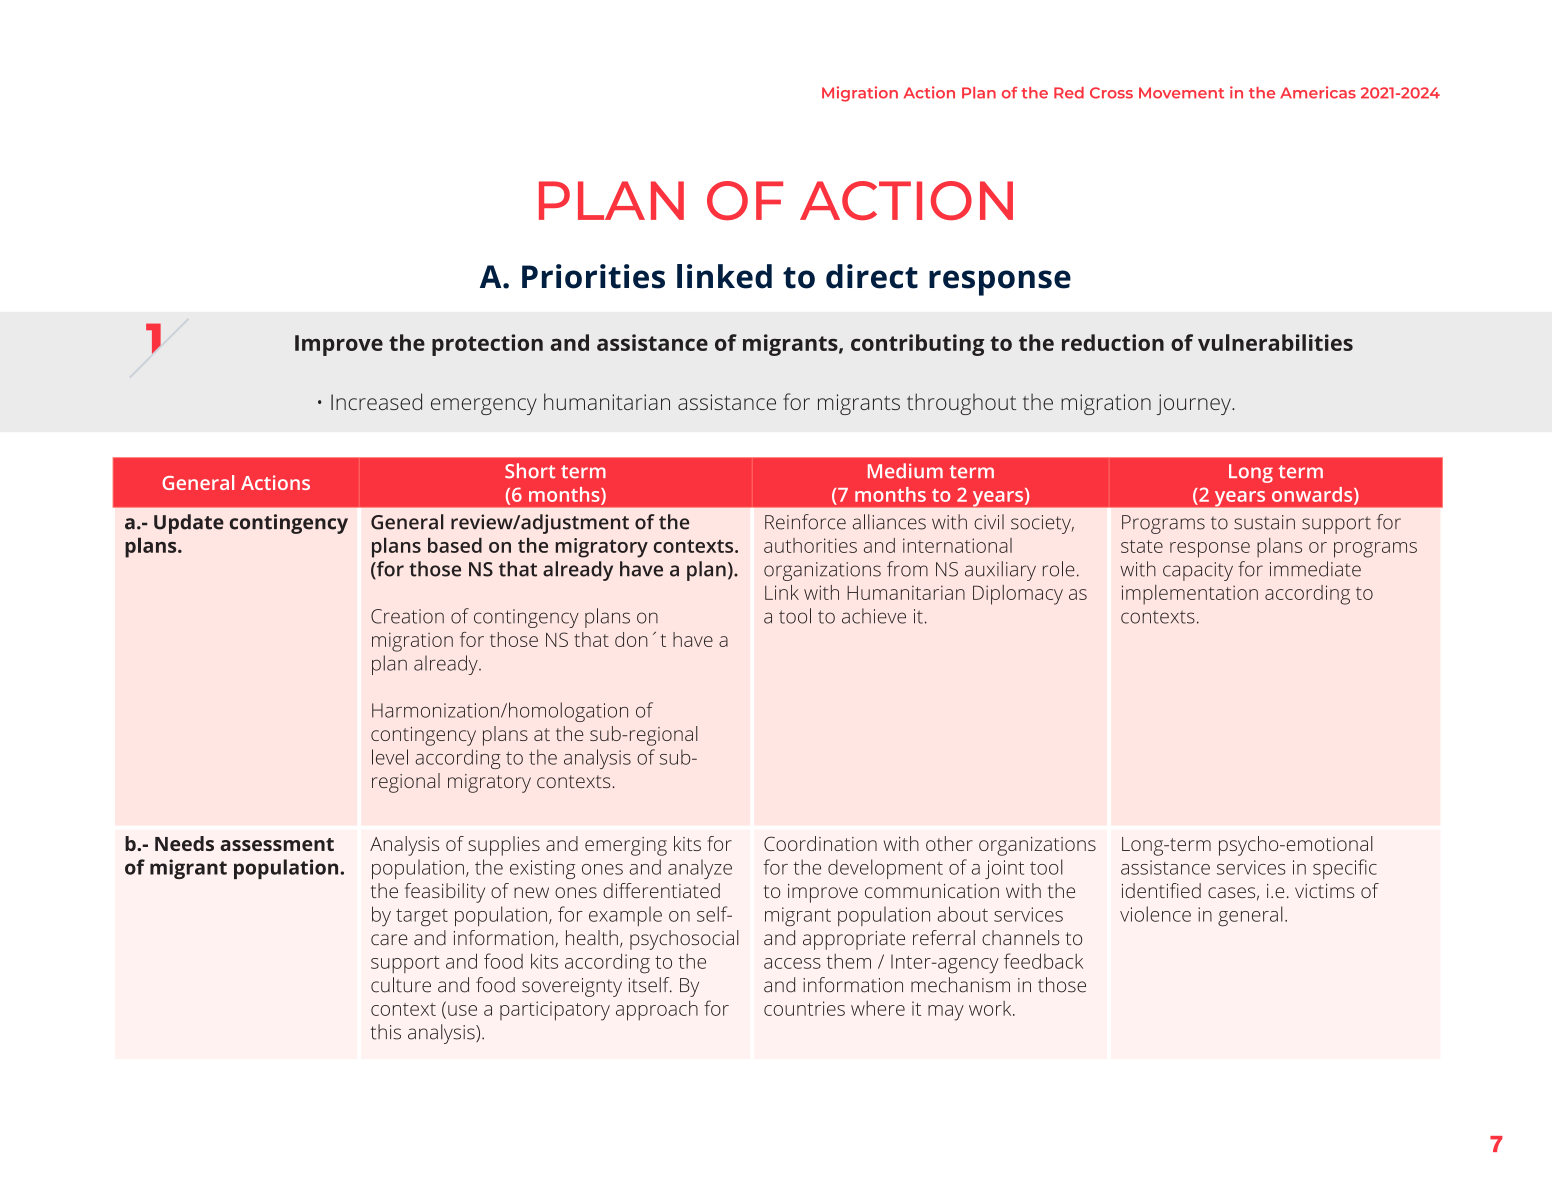  What do you see at coordinates (820, 843) in the document?
I see `Coordination` at bounding box center [820, 843].
